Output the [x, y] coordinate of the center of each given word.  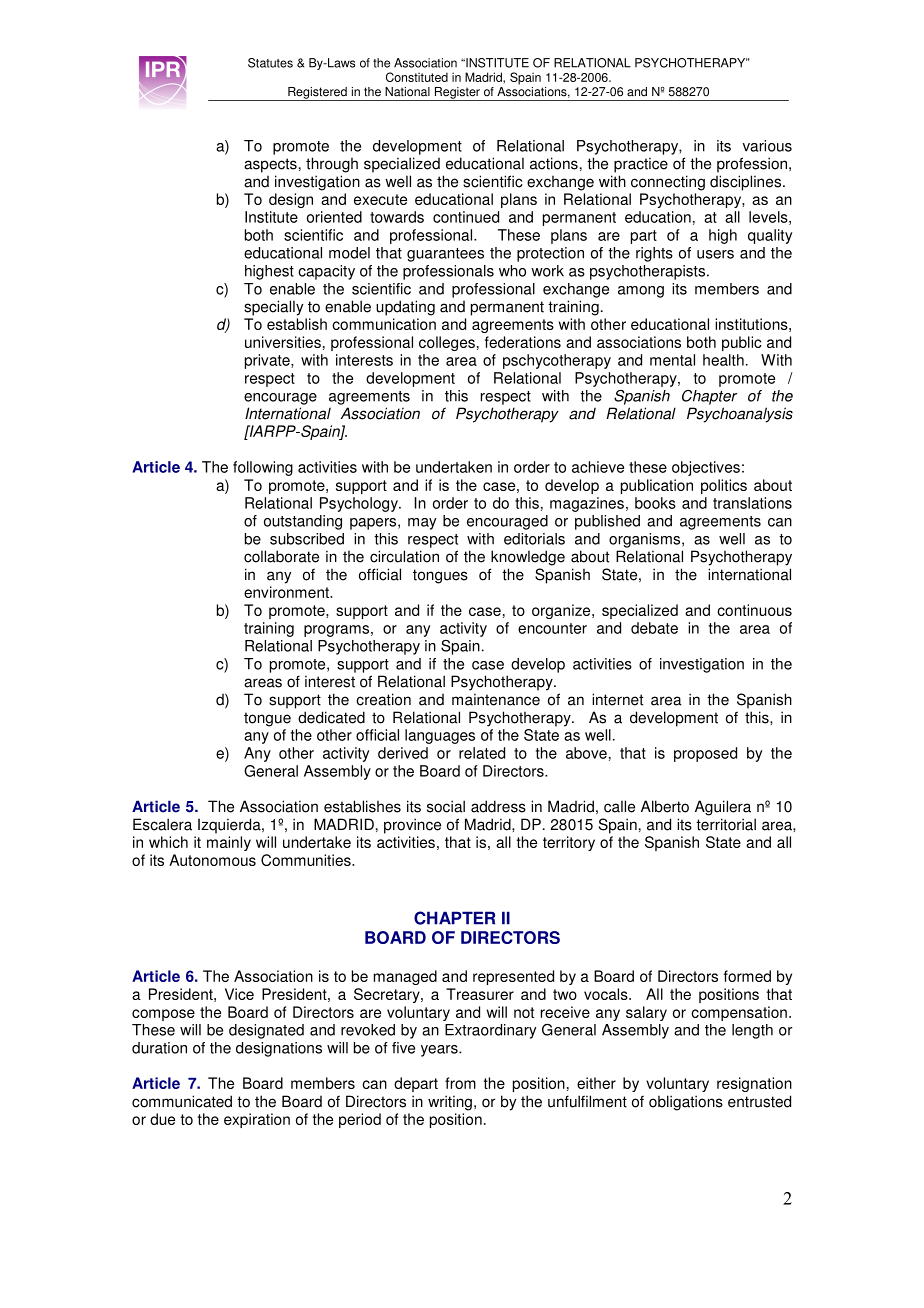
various [767, 146]
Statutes [270, 63]
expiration [257, 1120]
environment [287, 592]
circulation [404, 556]
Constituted [417, 77]
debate [654, 628]
